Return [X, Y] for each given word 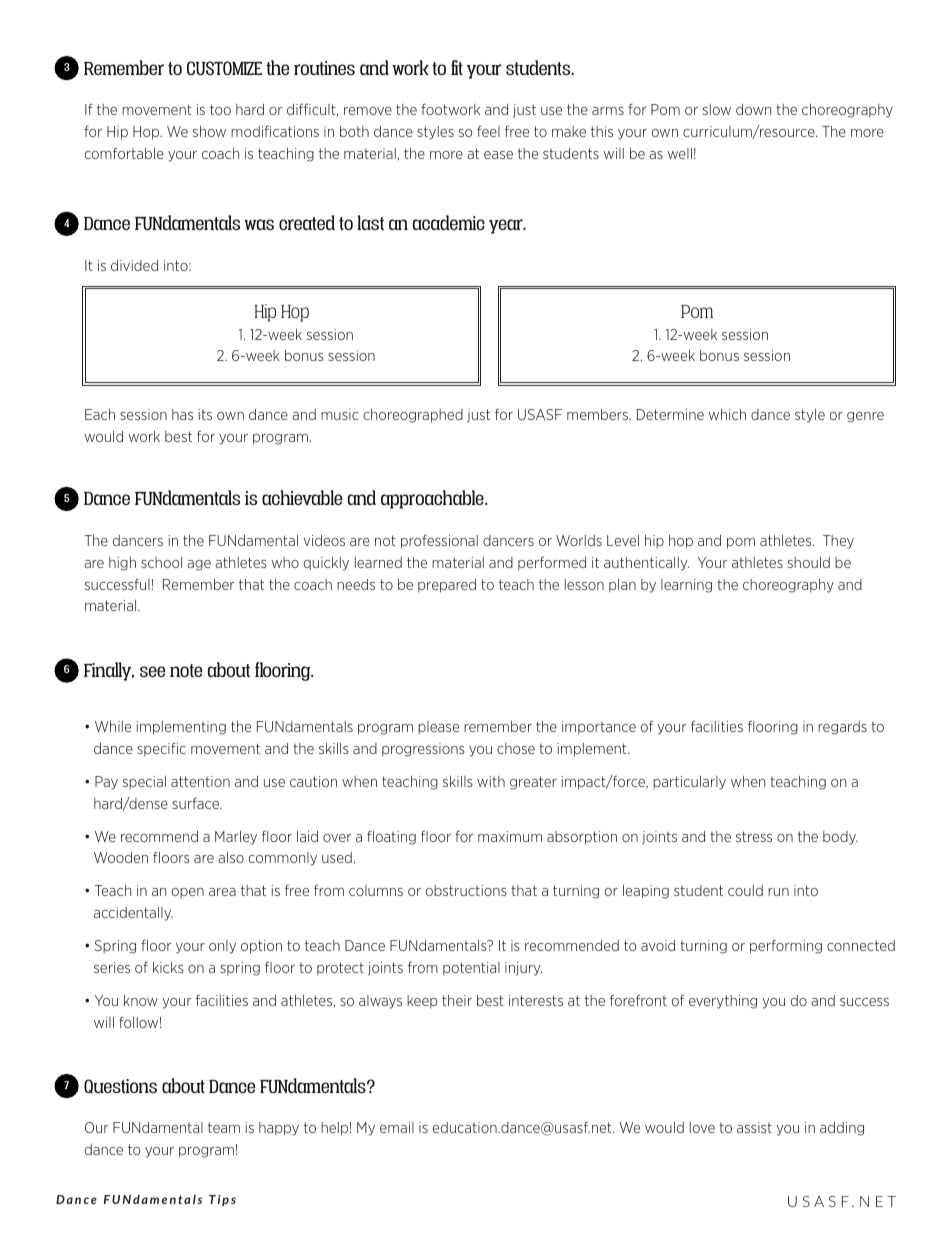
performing [786, 946]
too [220, 109]
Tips [222, 1200]
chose [516, 748]
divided [134, 265]
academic [449, 222]
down [753, 109]
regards [842, 728]
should [809, 562]
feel [488, 131]
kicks [168, 967]
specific [161, 749]
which [727, 414]
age [199, 565]
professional [439, 541]
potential [471, 968]
